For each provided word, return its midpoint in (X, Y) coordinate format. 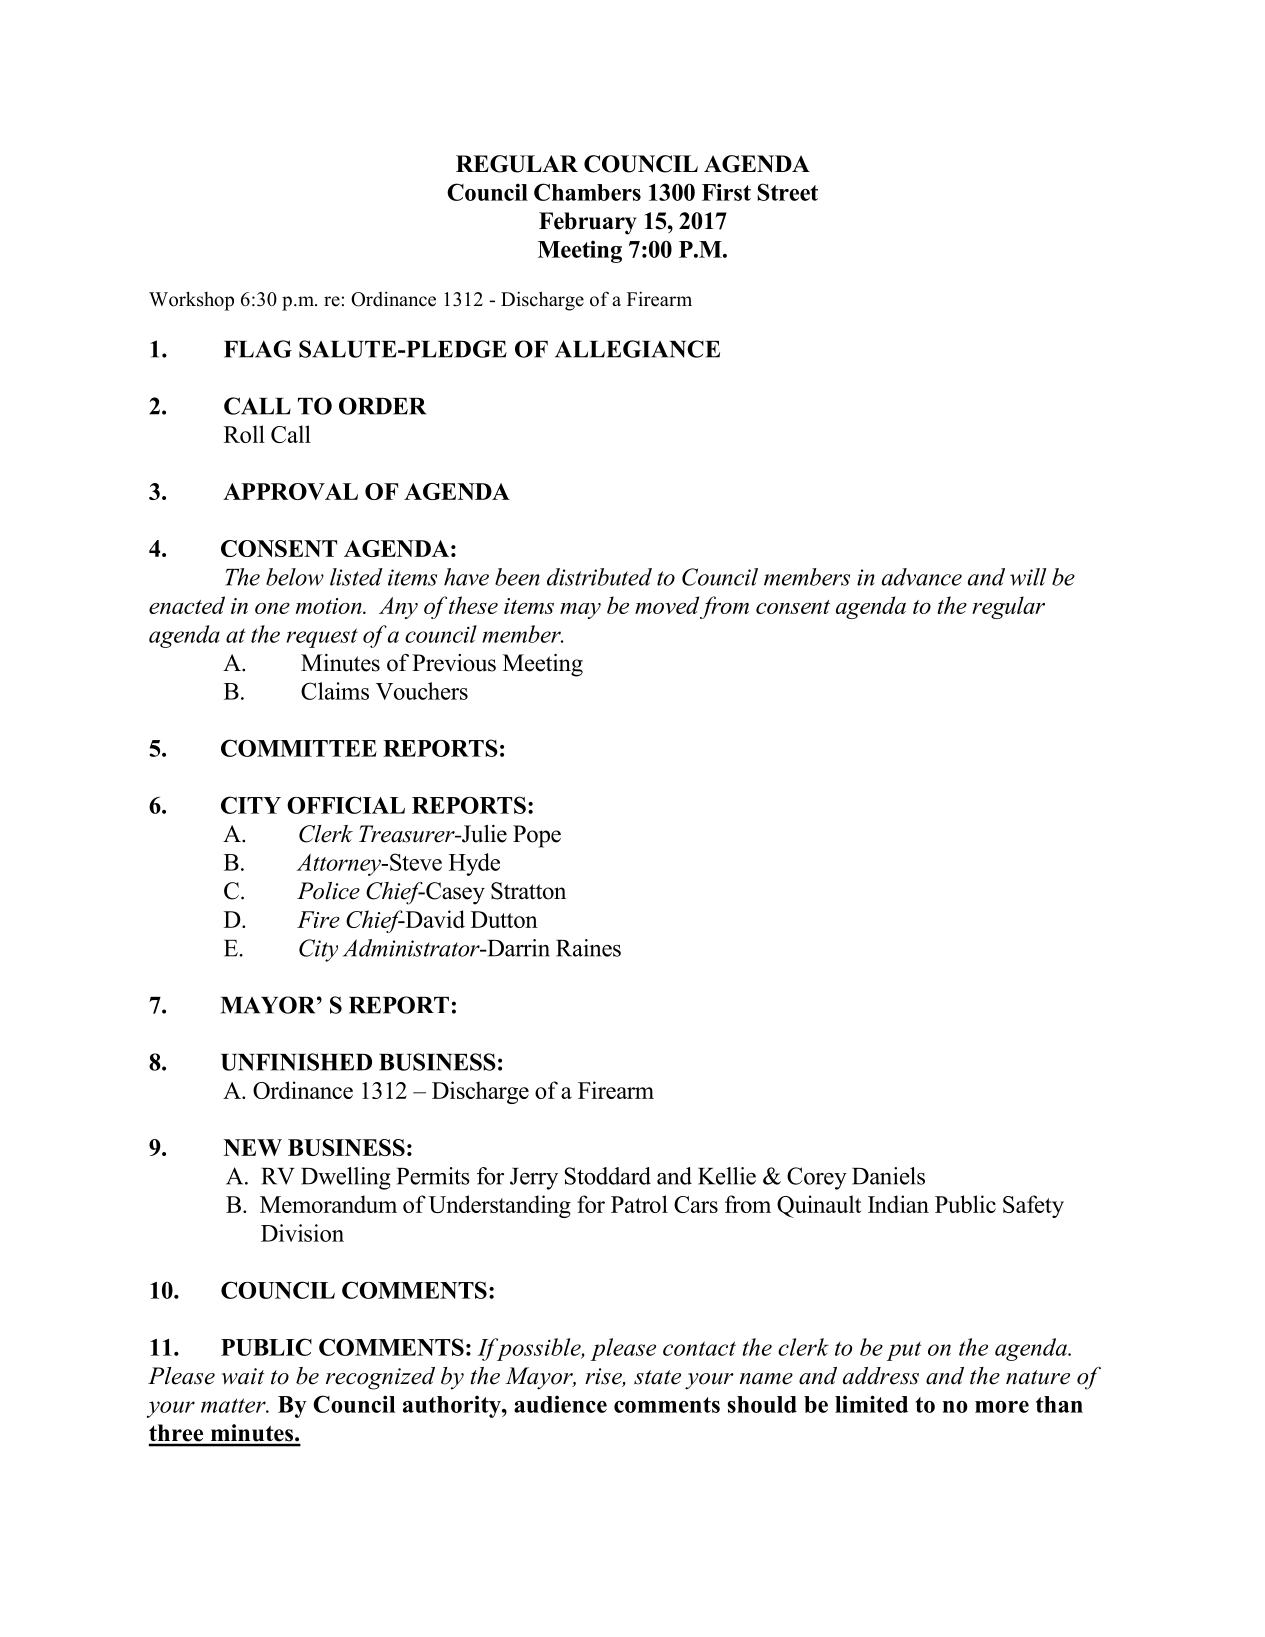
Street (787, 192)
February (588, 223)
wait (243, 1376)
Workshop (191, 301)
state (657, 1377)
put (903, 1351)
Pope (537, 836)
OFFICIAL (346, 805)
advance (922, 577)
